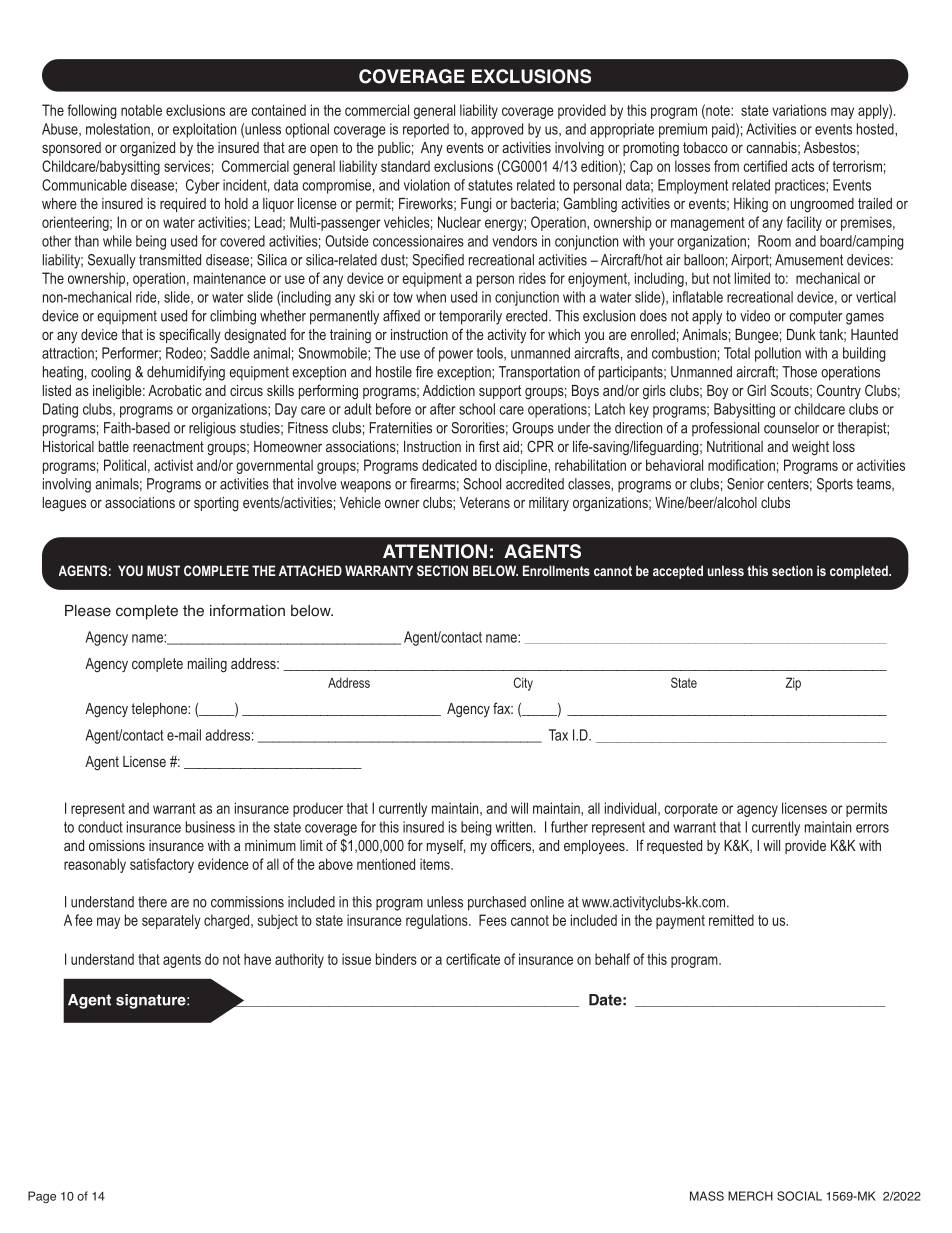  What do you see at coordinates (456, 356) in the screenshot?
I see `power` at bounding box center [456, 356].
